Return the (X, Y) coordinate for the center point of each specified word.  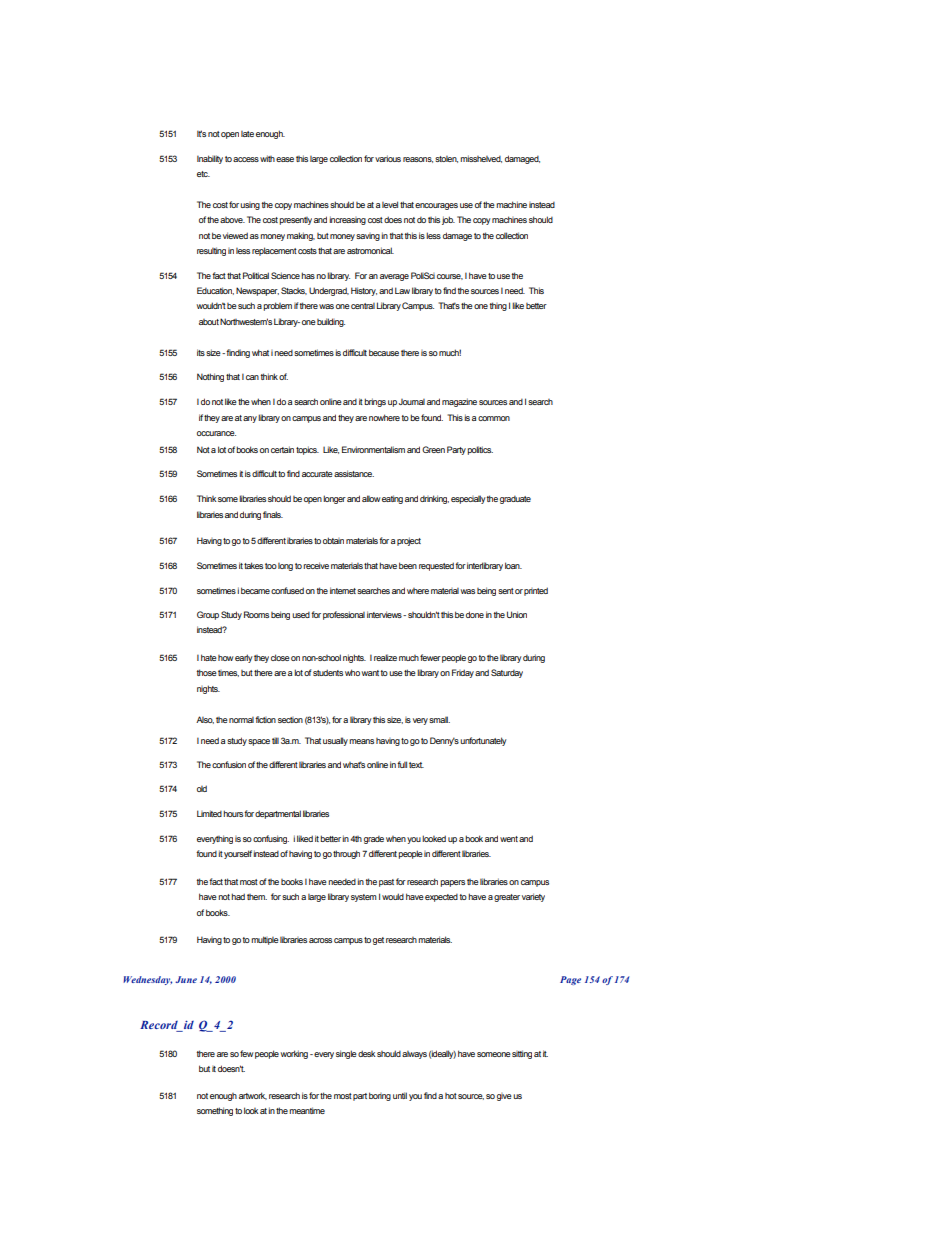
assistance (354, 473)
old (202, 788)
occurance (216, 433)
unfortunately (483, 741)
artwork (253, 1096)
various (388, 158)
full (402, 764)
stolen (446, 159)
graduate (515, 500)
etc (203, 174)
